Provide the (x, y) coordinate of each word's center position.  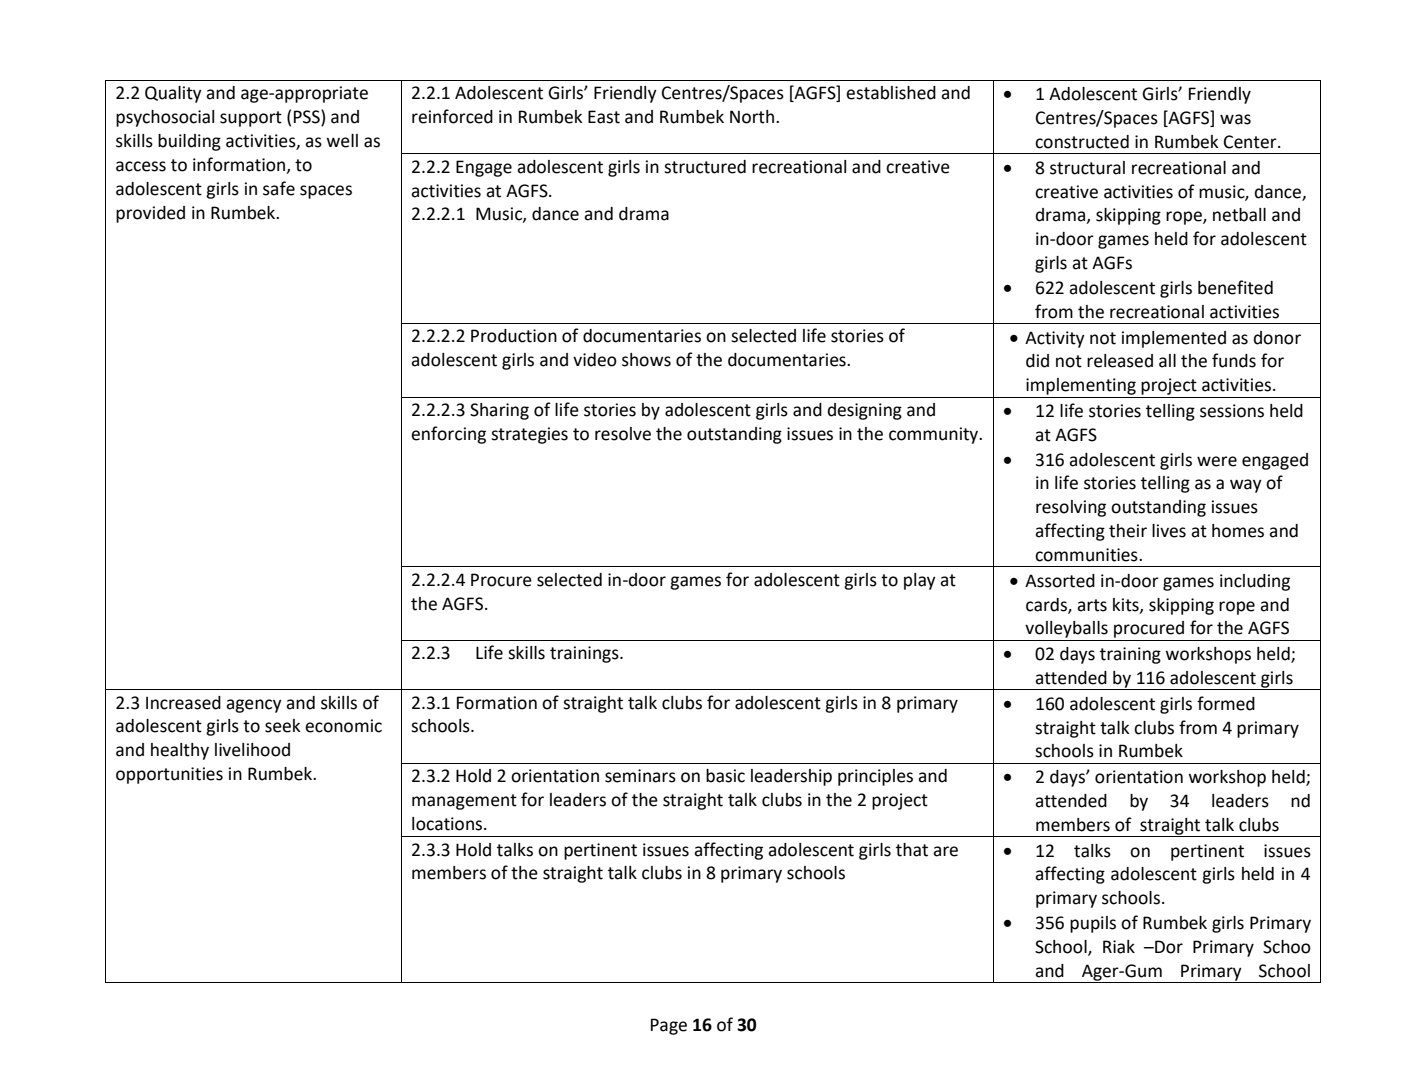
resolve (623, 434)
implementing (1081, 386)
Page (669, 1026)
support (251, 119)
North (753, 117)
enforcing (448, 435)
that (912, 850)
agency (254, 706)
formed (1226, 703)
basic (725, 776)
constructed (1082, 142)
